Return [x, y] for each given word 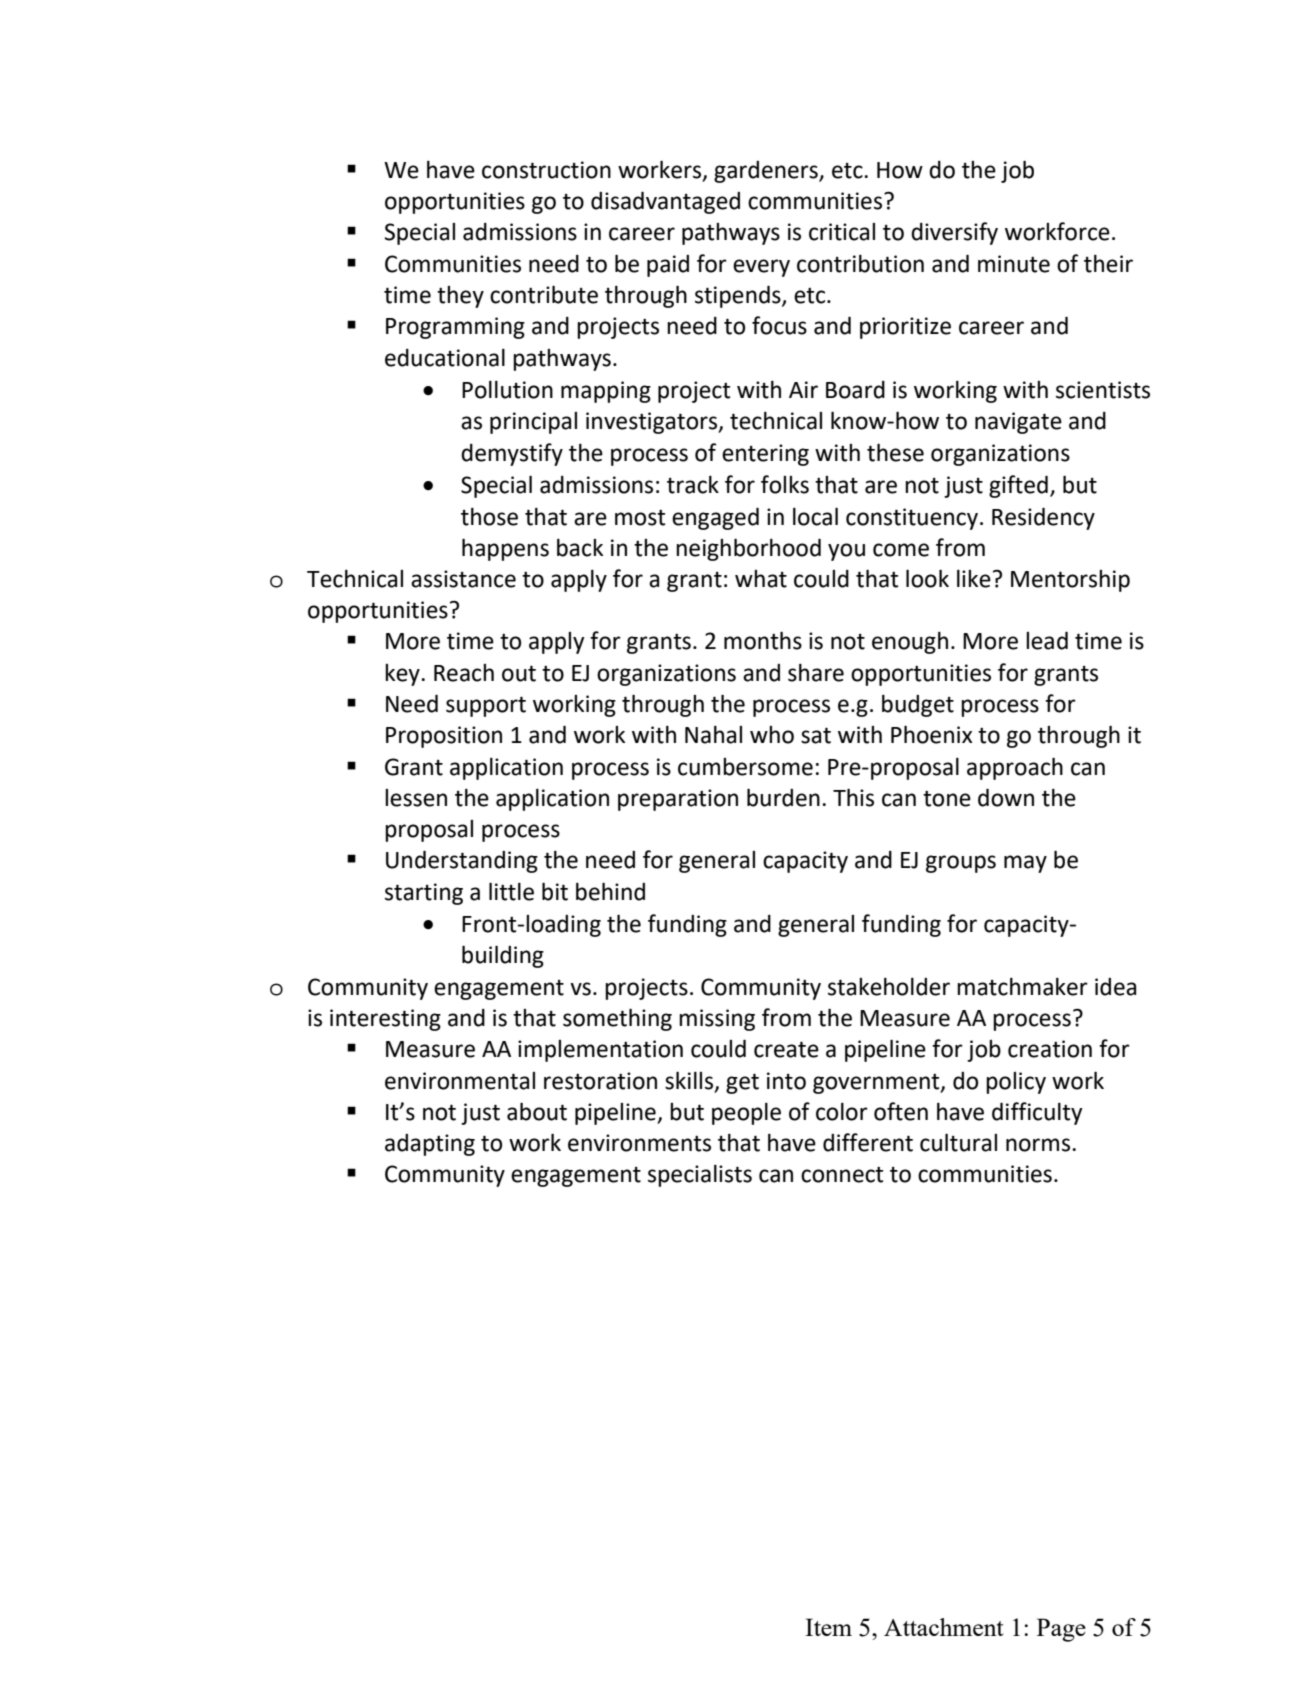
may [1025, 864]
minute [1014, 264]
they [460, 297]
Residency [1043, 518]
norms [1039, 1145]
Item [828, 1627]
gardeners [767, 172]
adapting [430, 1145]
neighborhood [748, 549]
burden [783, 797]
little [511, 891]
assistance [463, 579]
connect [842, 1175]
